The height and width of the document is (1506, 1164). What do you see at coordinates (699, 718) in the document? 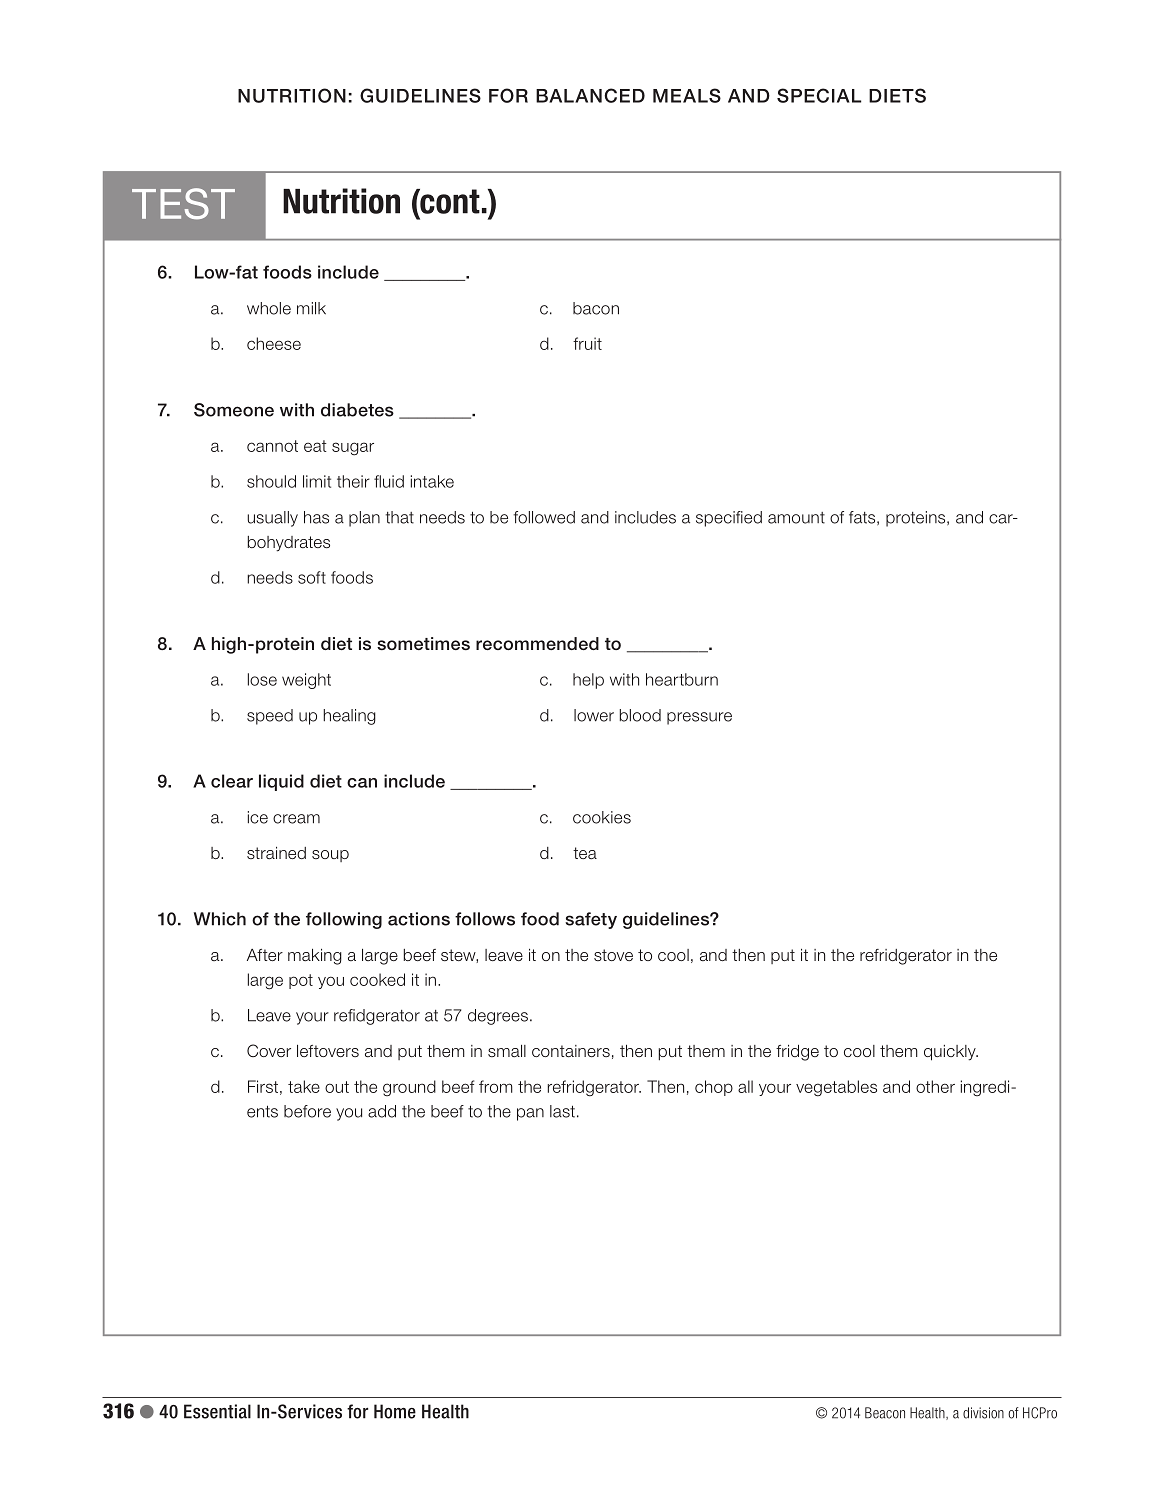
I see `pressure` at bounding box center [699, 718].
